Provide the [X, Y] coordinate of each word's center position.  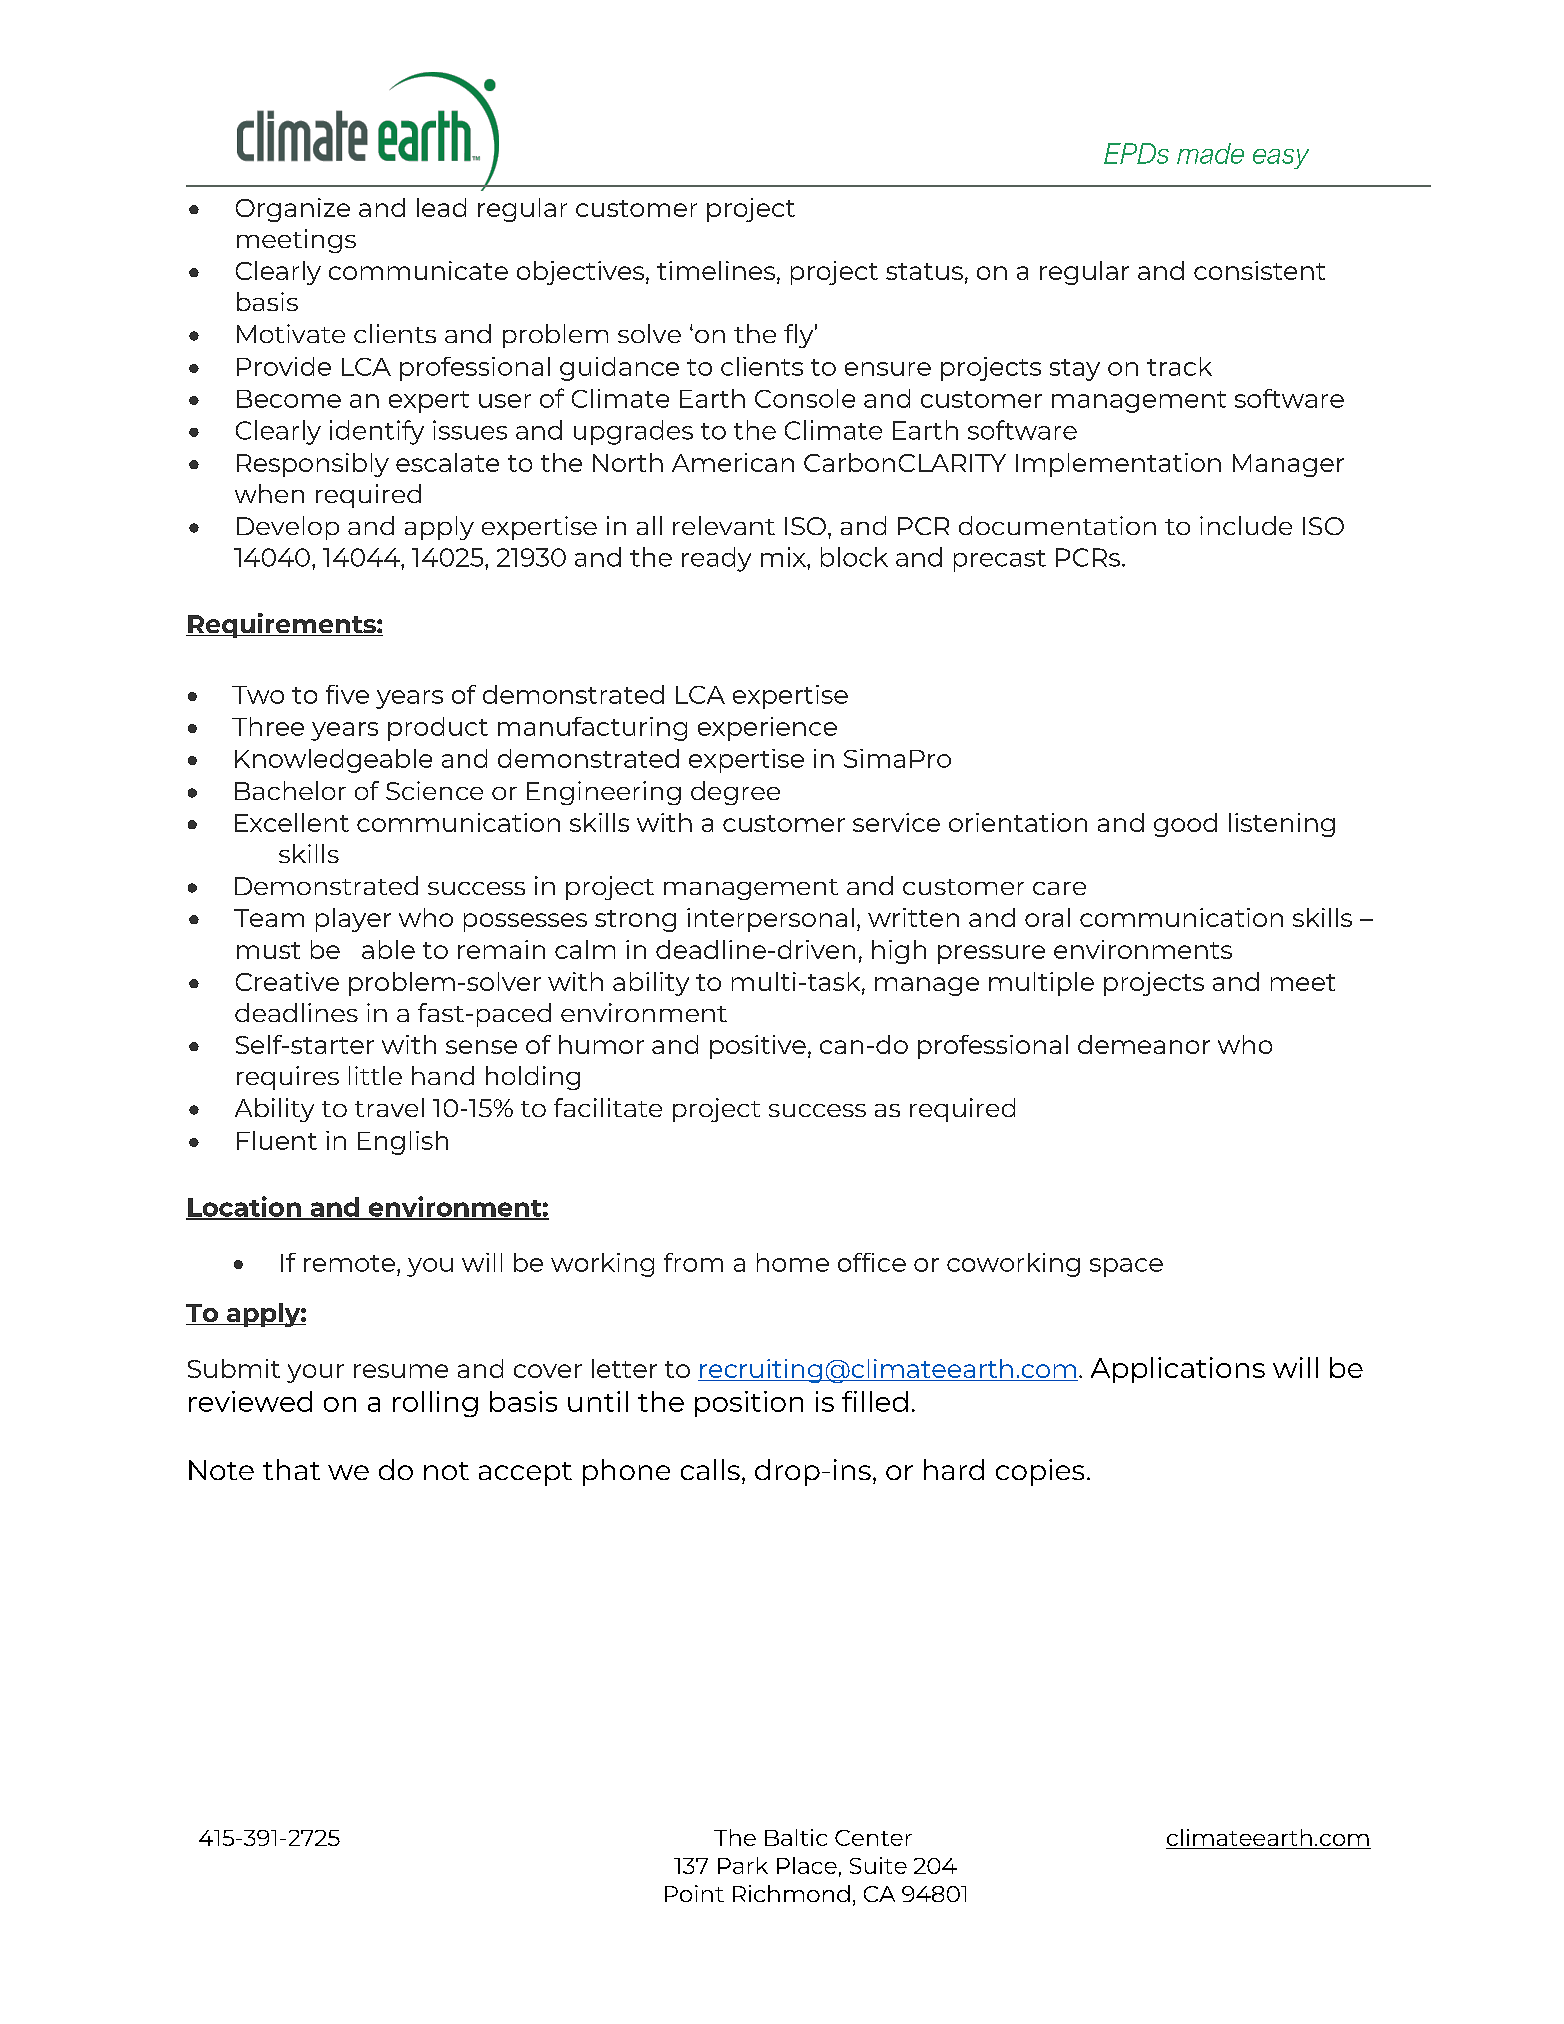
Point [694, 1893]
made [1210, 153]
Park [743, 1865]
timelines [717, 272]
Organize [293, 210]
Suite [878, 1865]
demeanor [1144, 1044]
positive [758, 1047]
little [375, 1075]
